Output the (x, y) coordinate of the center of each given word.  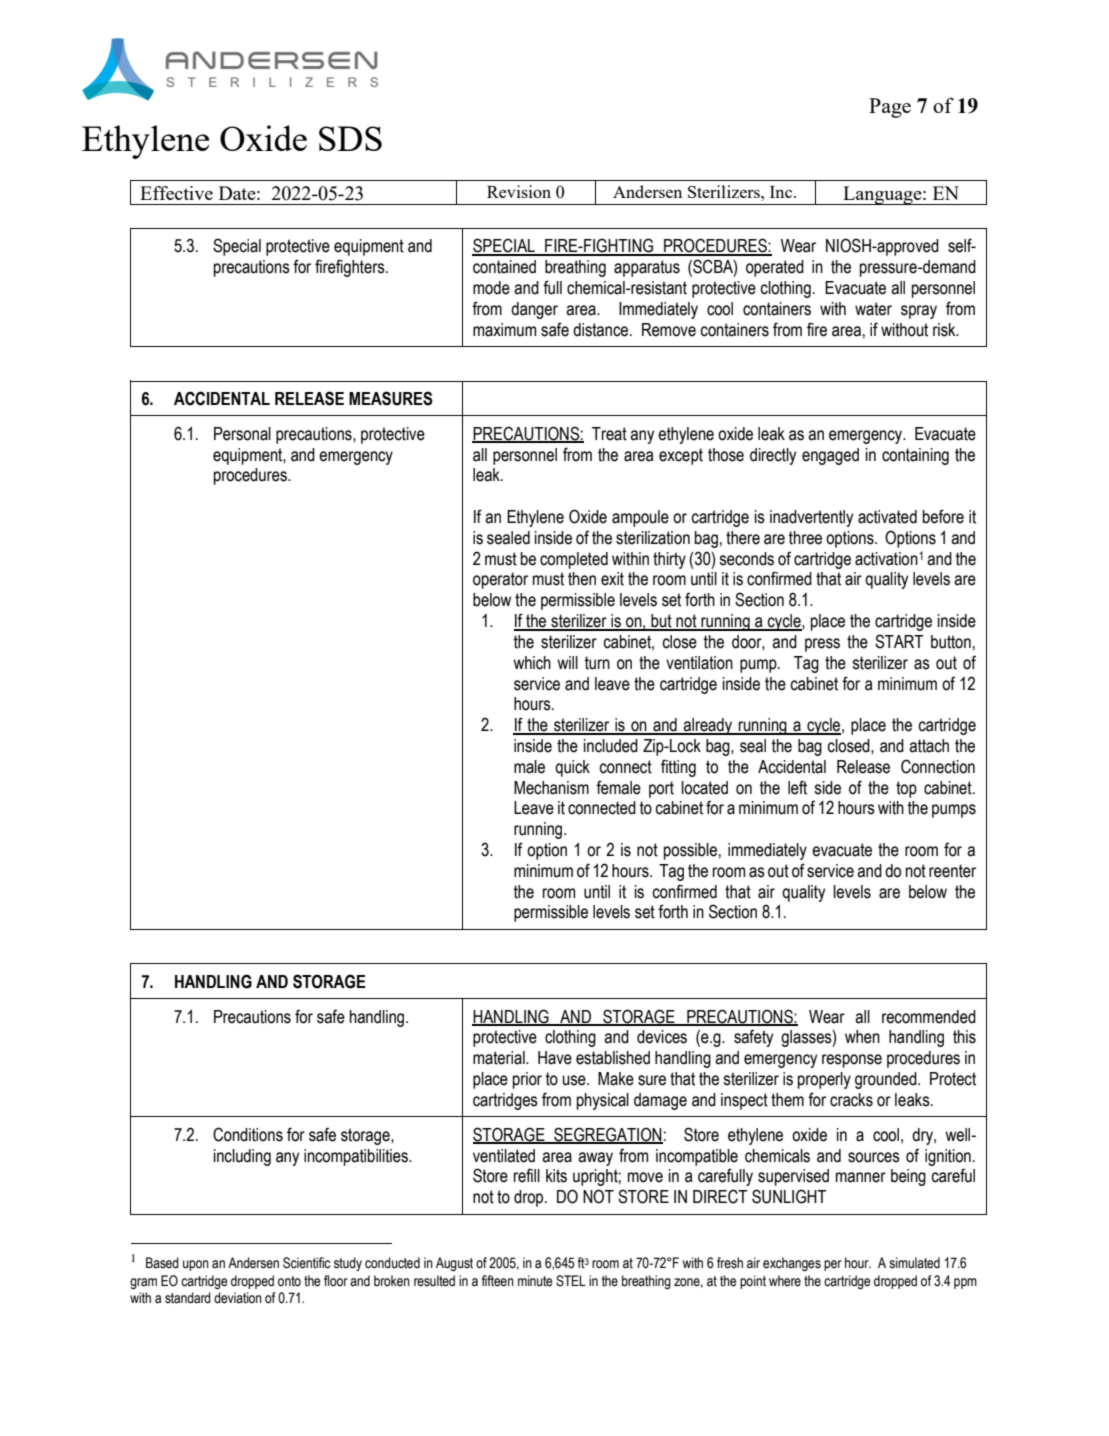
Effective (176, 193)
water (873, 309)
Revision (519, 191)
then (582, 579)
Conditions (248, 1134)
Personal (242, 434)
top (906, 789)
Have (555, 1058)
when (862, 1037)
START (899, 641)
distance (600, 330)
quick (572, 768)
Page (890, 108)
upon (196, 1265)
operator (500, 580)
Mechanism (551, 788)
